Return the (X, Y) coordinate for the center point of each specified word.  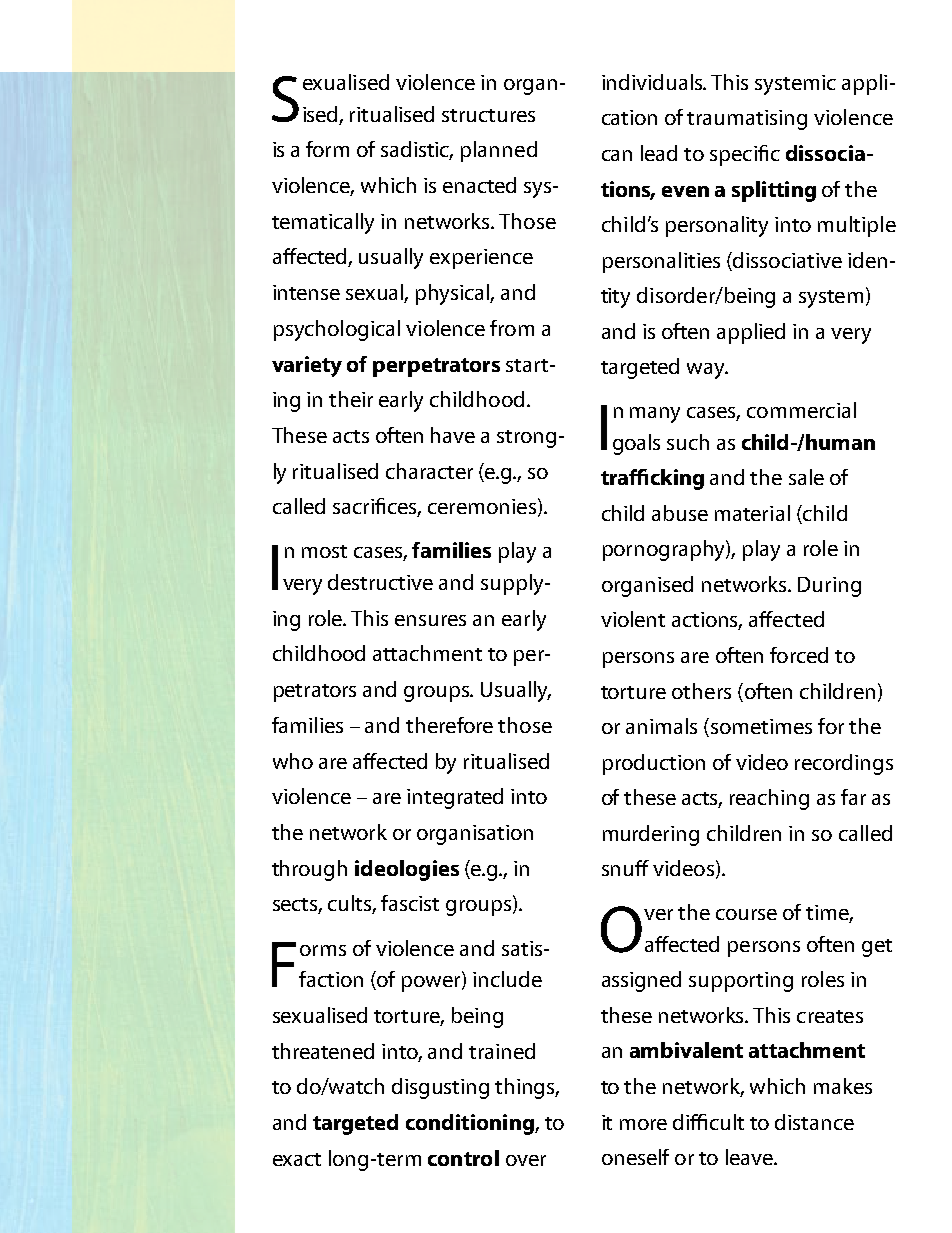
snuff (625, 868)
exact (297, 1159)
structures (488, 115)
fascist (410, 903)
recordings (844, 764)
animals (661, 726)
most (324, 551)
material (752, 513)
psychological (337, 330)
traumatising (747, 120)
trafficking (652, 479)
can (617, 155)
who (293, 761)
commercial (801, 410)
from (512, 328)
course (746, 914)
